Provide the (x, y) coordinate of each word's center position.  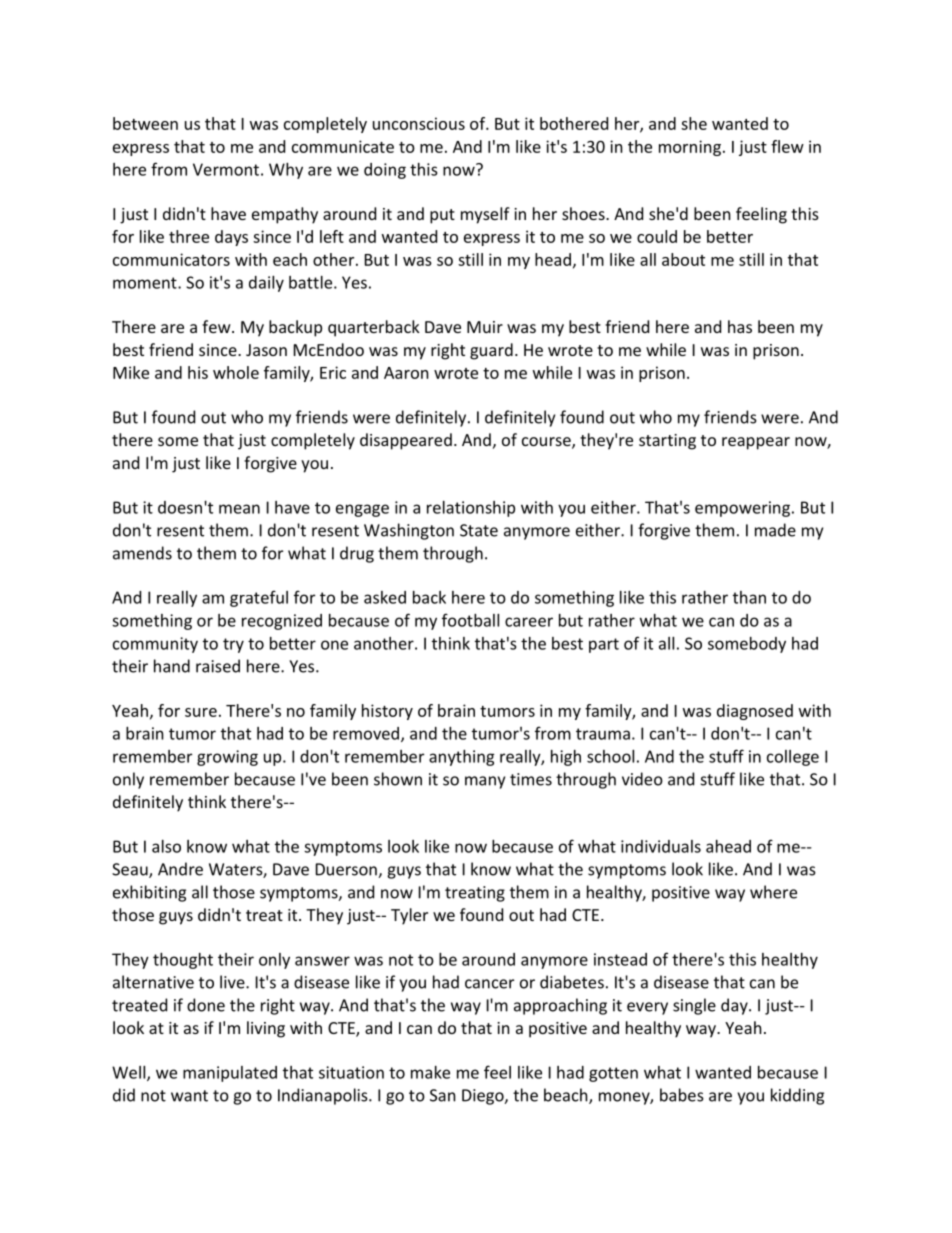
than (749, 597)
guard (491, 351)
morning (690, 148)
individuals (661, 846)
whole (236, 372)
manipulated (230, 1074)
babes (682, 1095)
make (430, 1072)
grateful (259, 598)
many (485, 782)
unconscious (419, 123)
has (740, 326)
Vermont (226, 169)
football (470, 620)
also (166, 846)
